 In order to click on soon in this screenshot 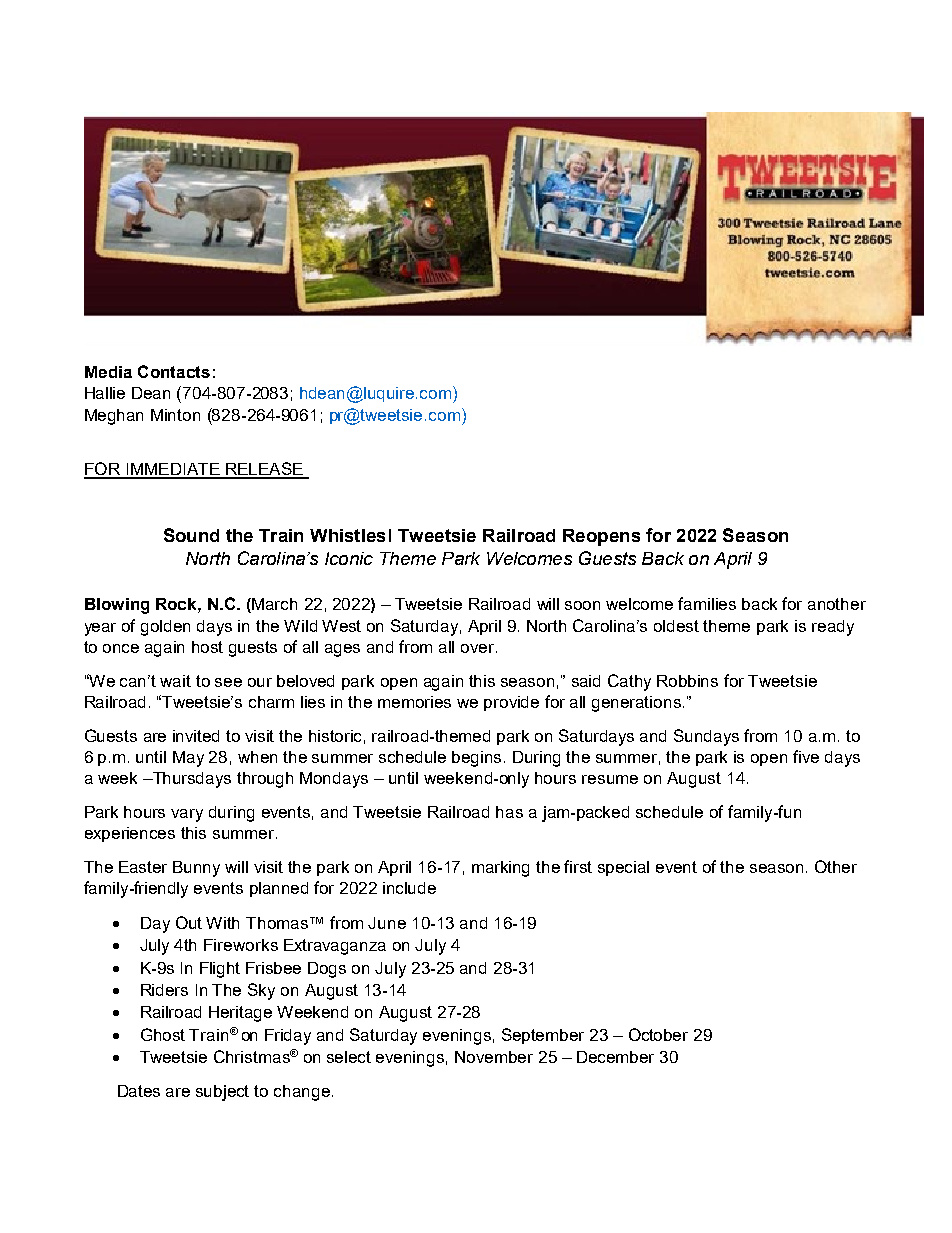, I will do `click(582, 605)`.
